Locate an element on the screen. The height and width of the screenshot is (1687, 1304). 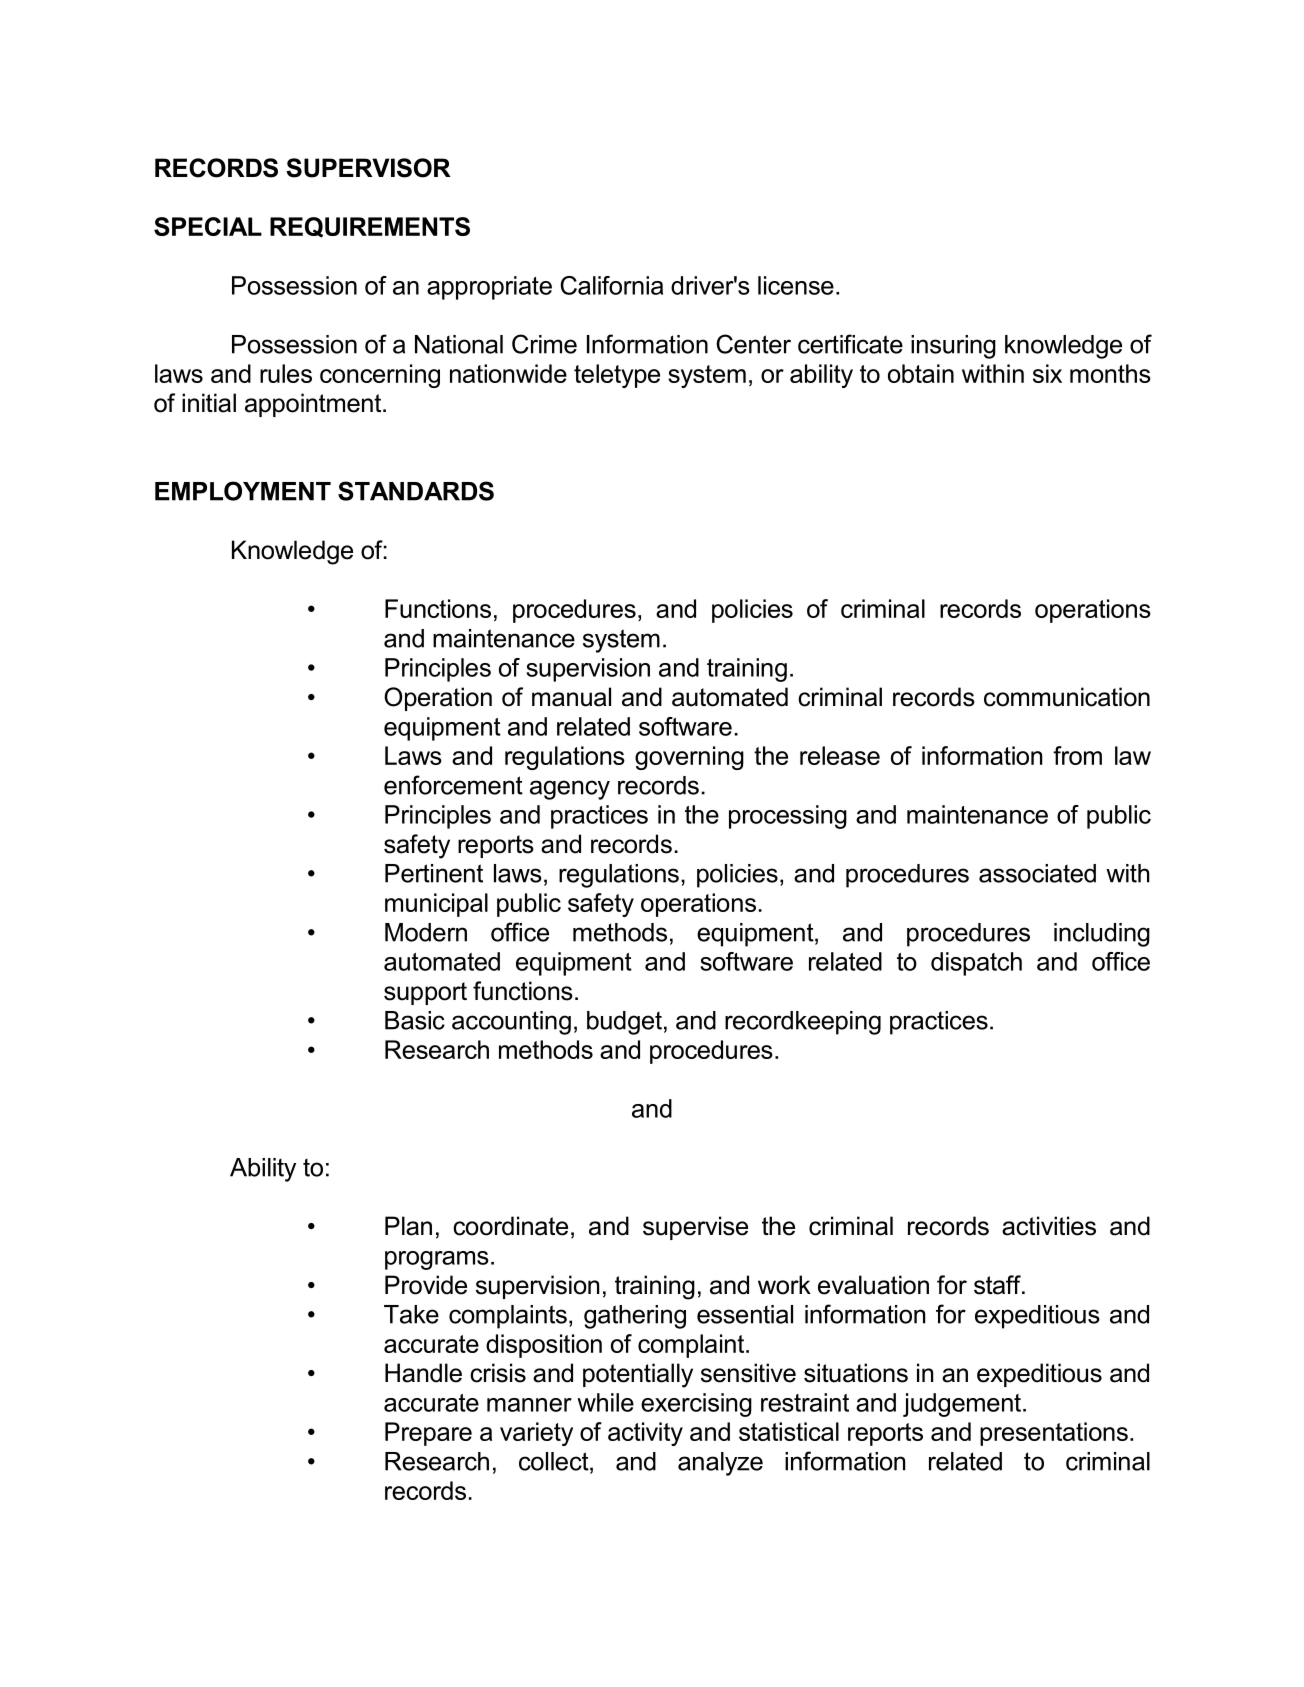
insuring is located at coordinates (953, 347).
